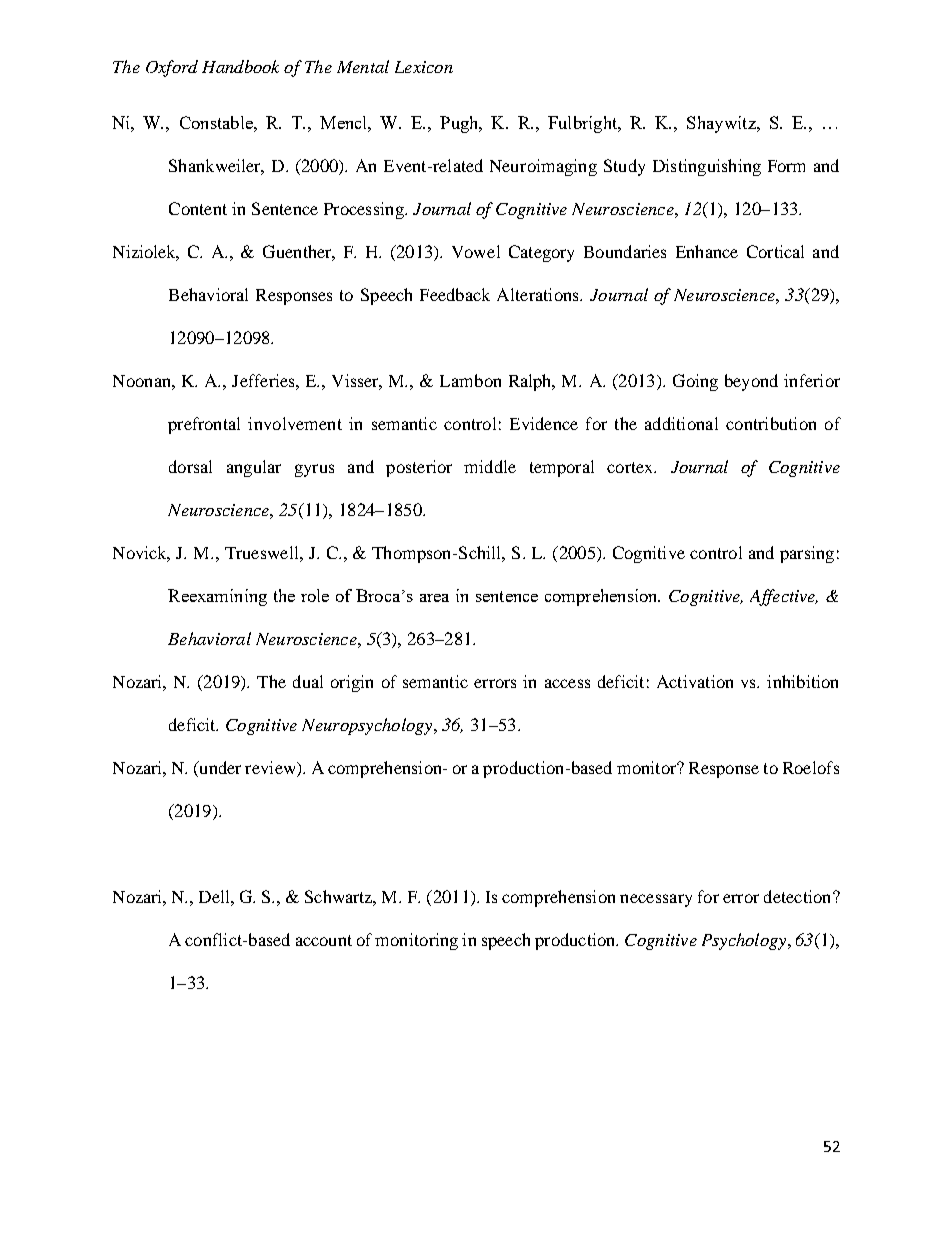 The image size is (952, 1233). I want to click on Content, so click(198, 208).
